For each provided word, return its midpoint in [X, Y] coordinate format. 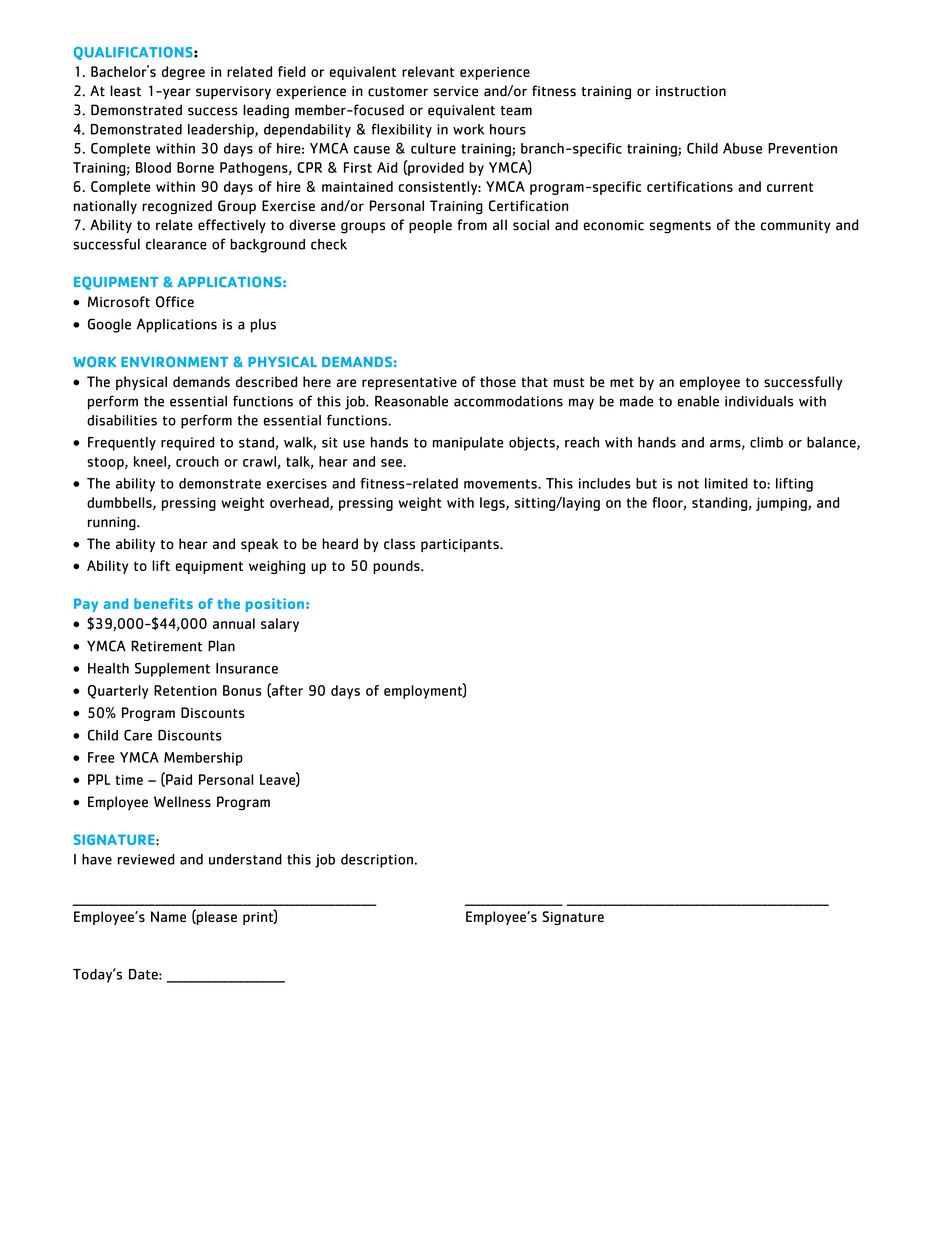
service [455, 91]
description [377, 861]
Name [168, 916]
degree [183, 73]
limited [726, 483]
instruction [691, 91]
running [113, 523]
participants [461, 545]
